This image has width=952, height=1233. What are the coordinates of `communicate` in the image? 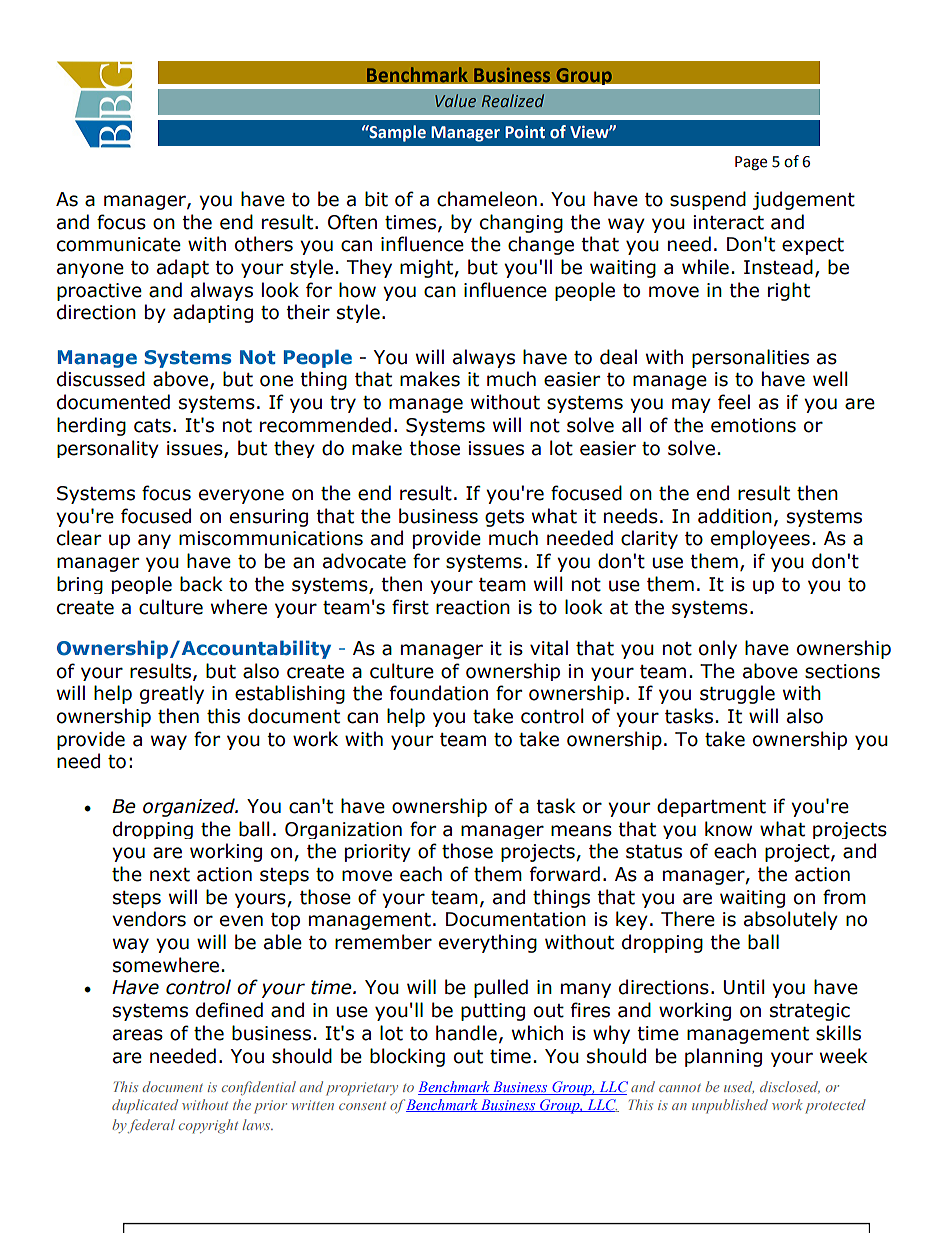 It's located at (119, 244).
